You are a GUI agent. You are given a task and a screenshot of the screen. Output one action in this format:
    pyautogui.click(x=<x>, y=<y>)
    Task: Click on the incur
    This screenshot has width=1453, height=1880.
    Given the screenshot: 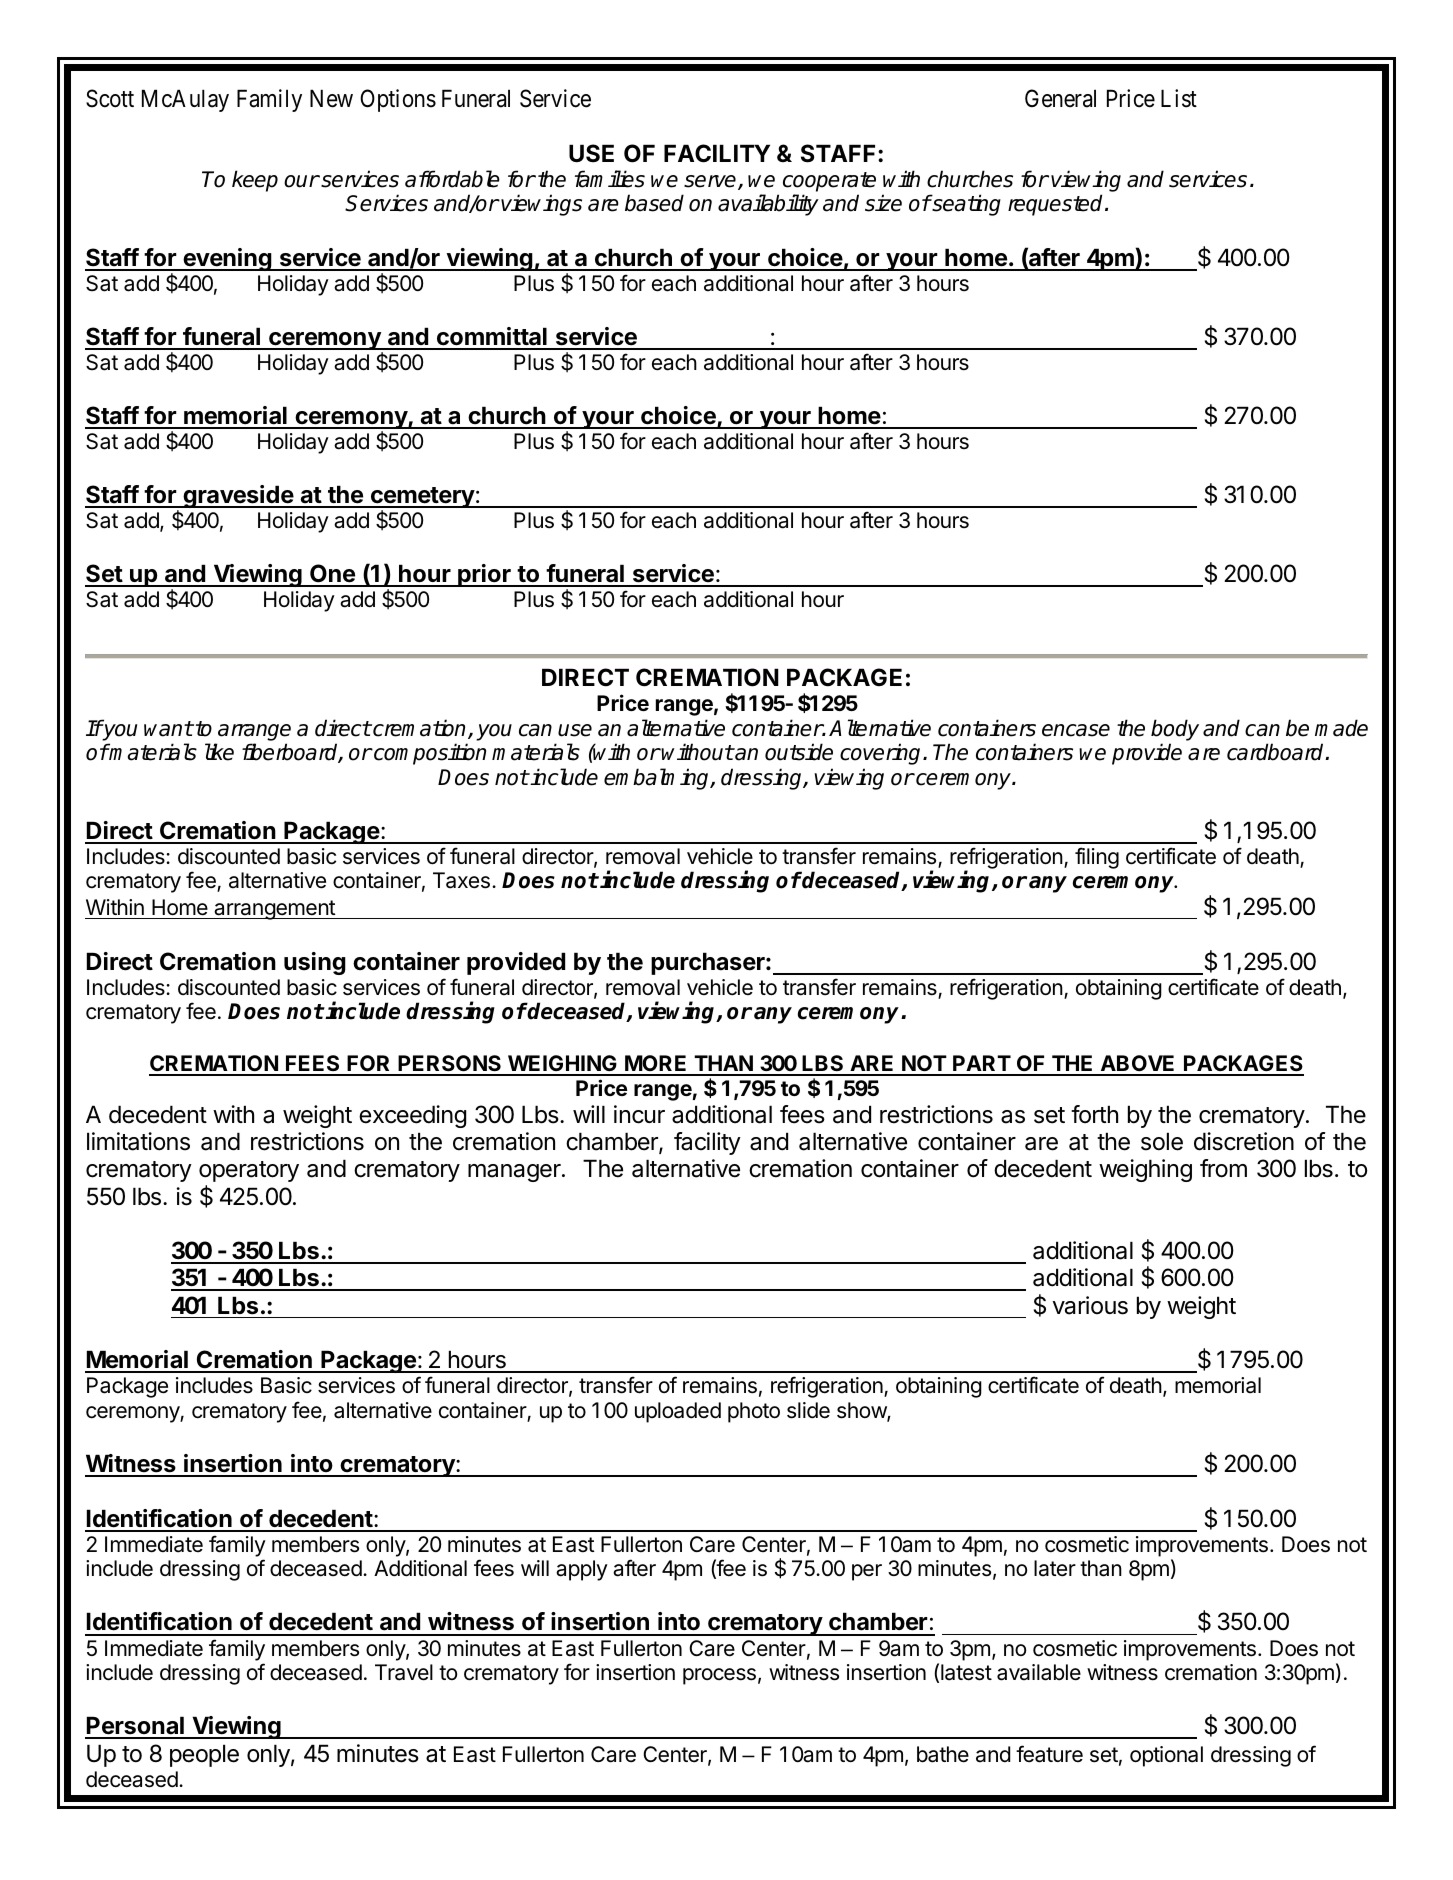 What is the action you would take?
    pyautogui.click(x=639, y=1114)
